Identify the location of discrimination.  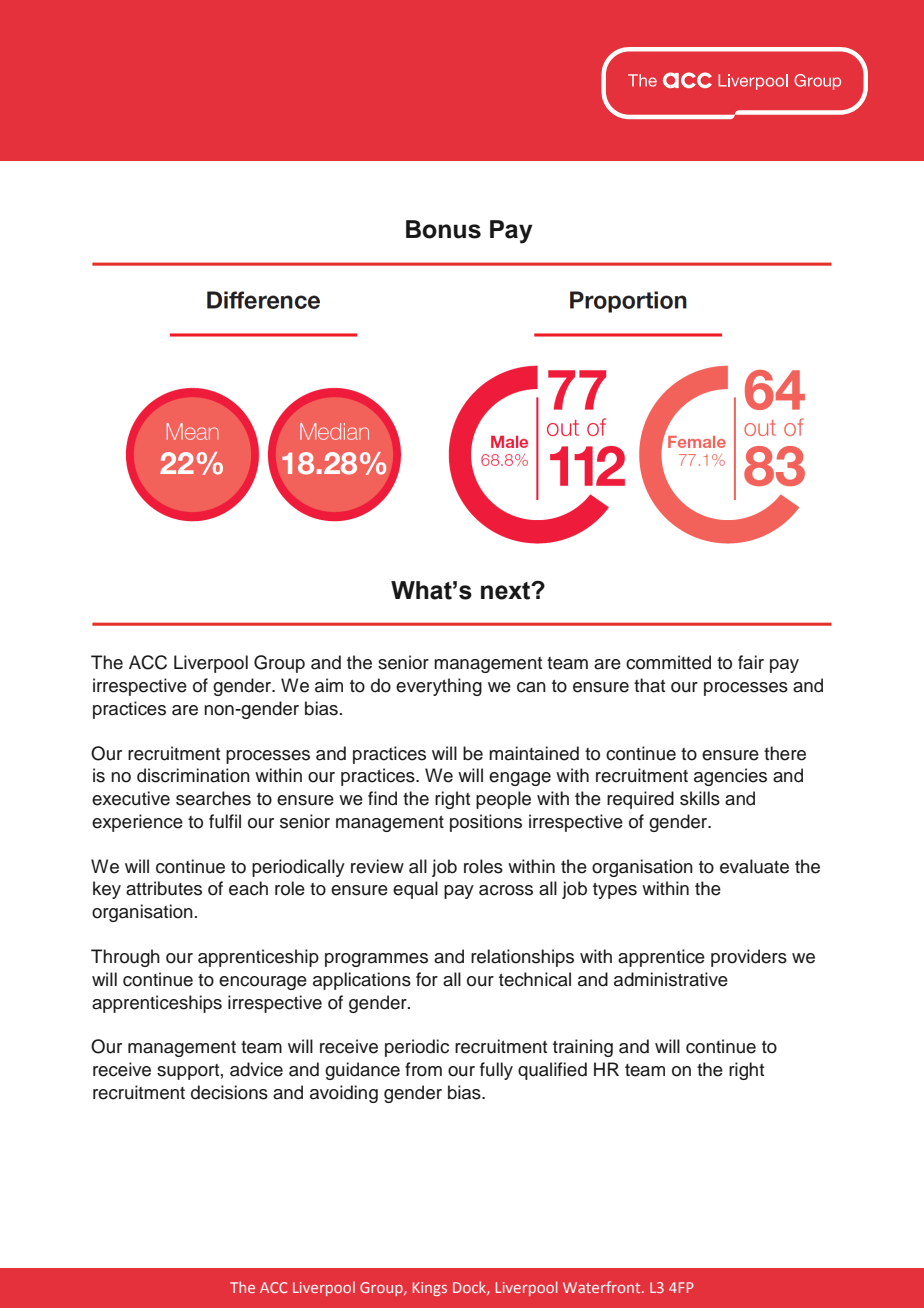
(193, 775).
